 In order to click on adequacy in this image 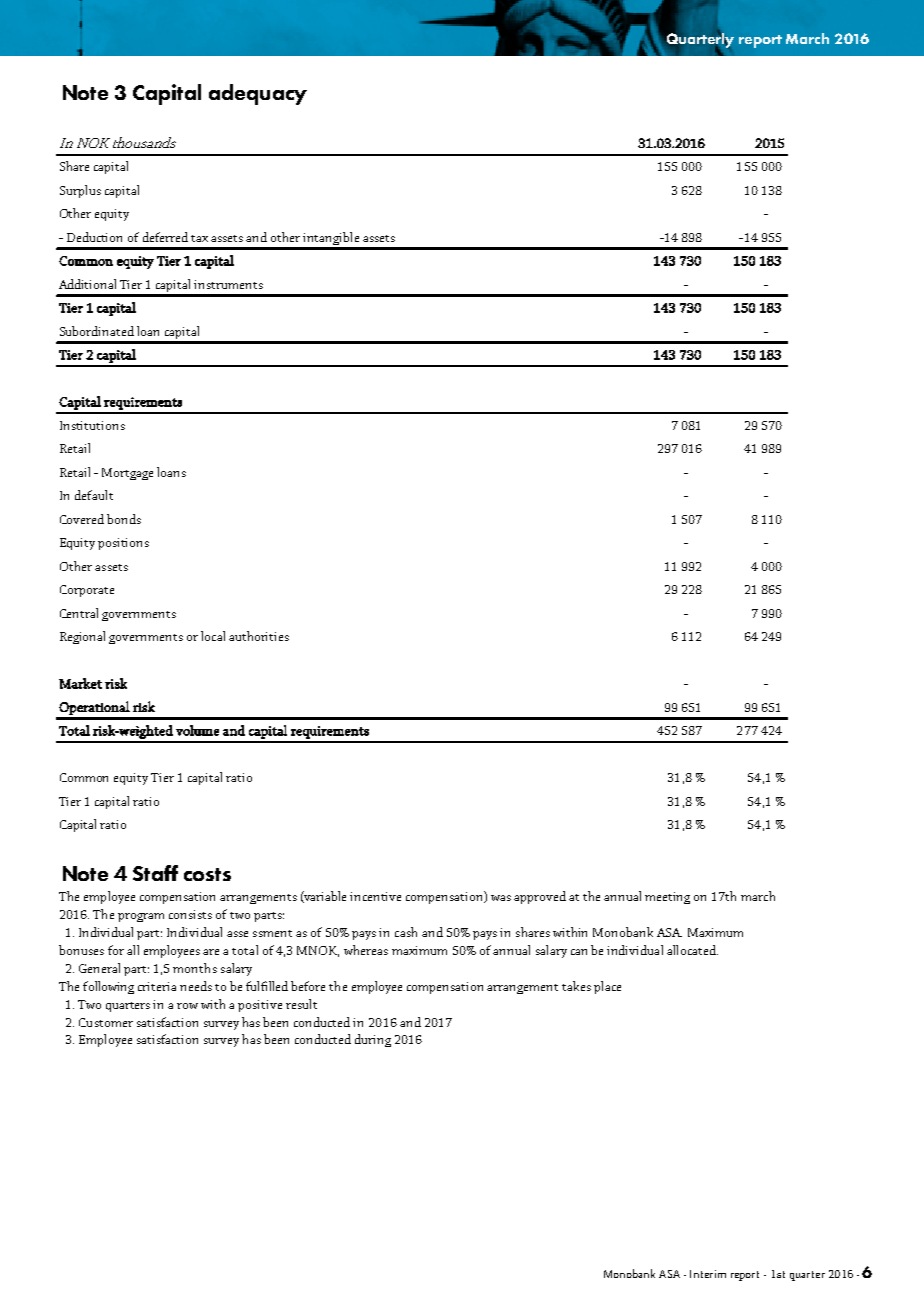, I will do `click(258, 94)`.
